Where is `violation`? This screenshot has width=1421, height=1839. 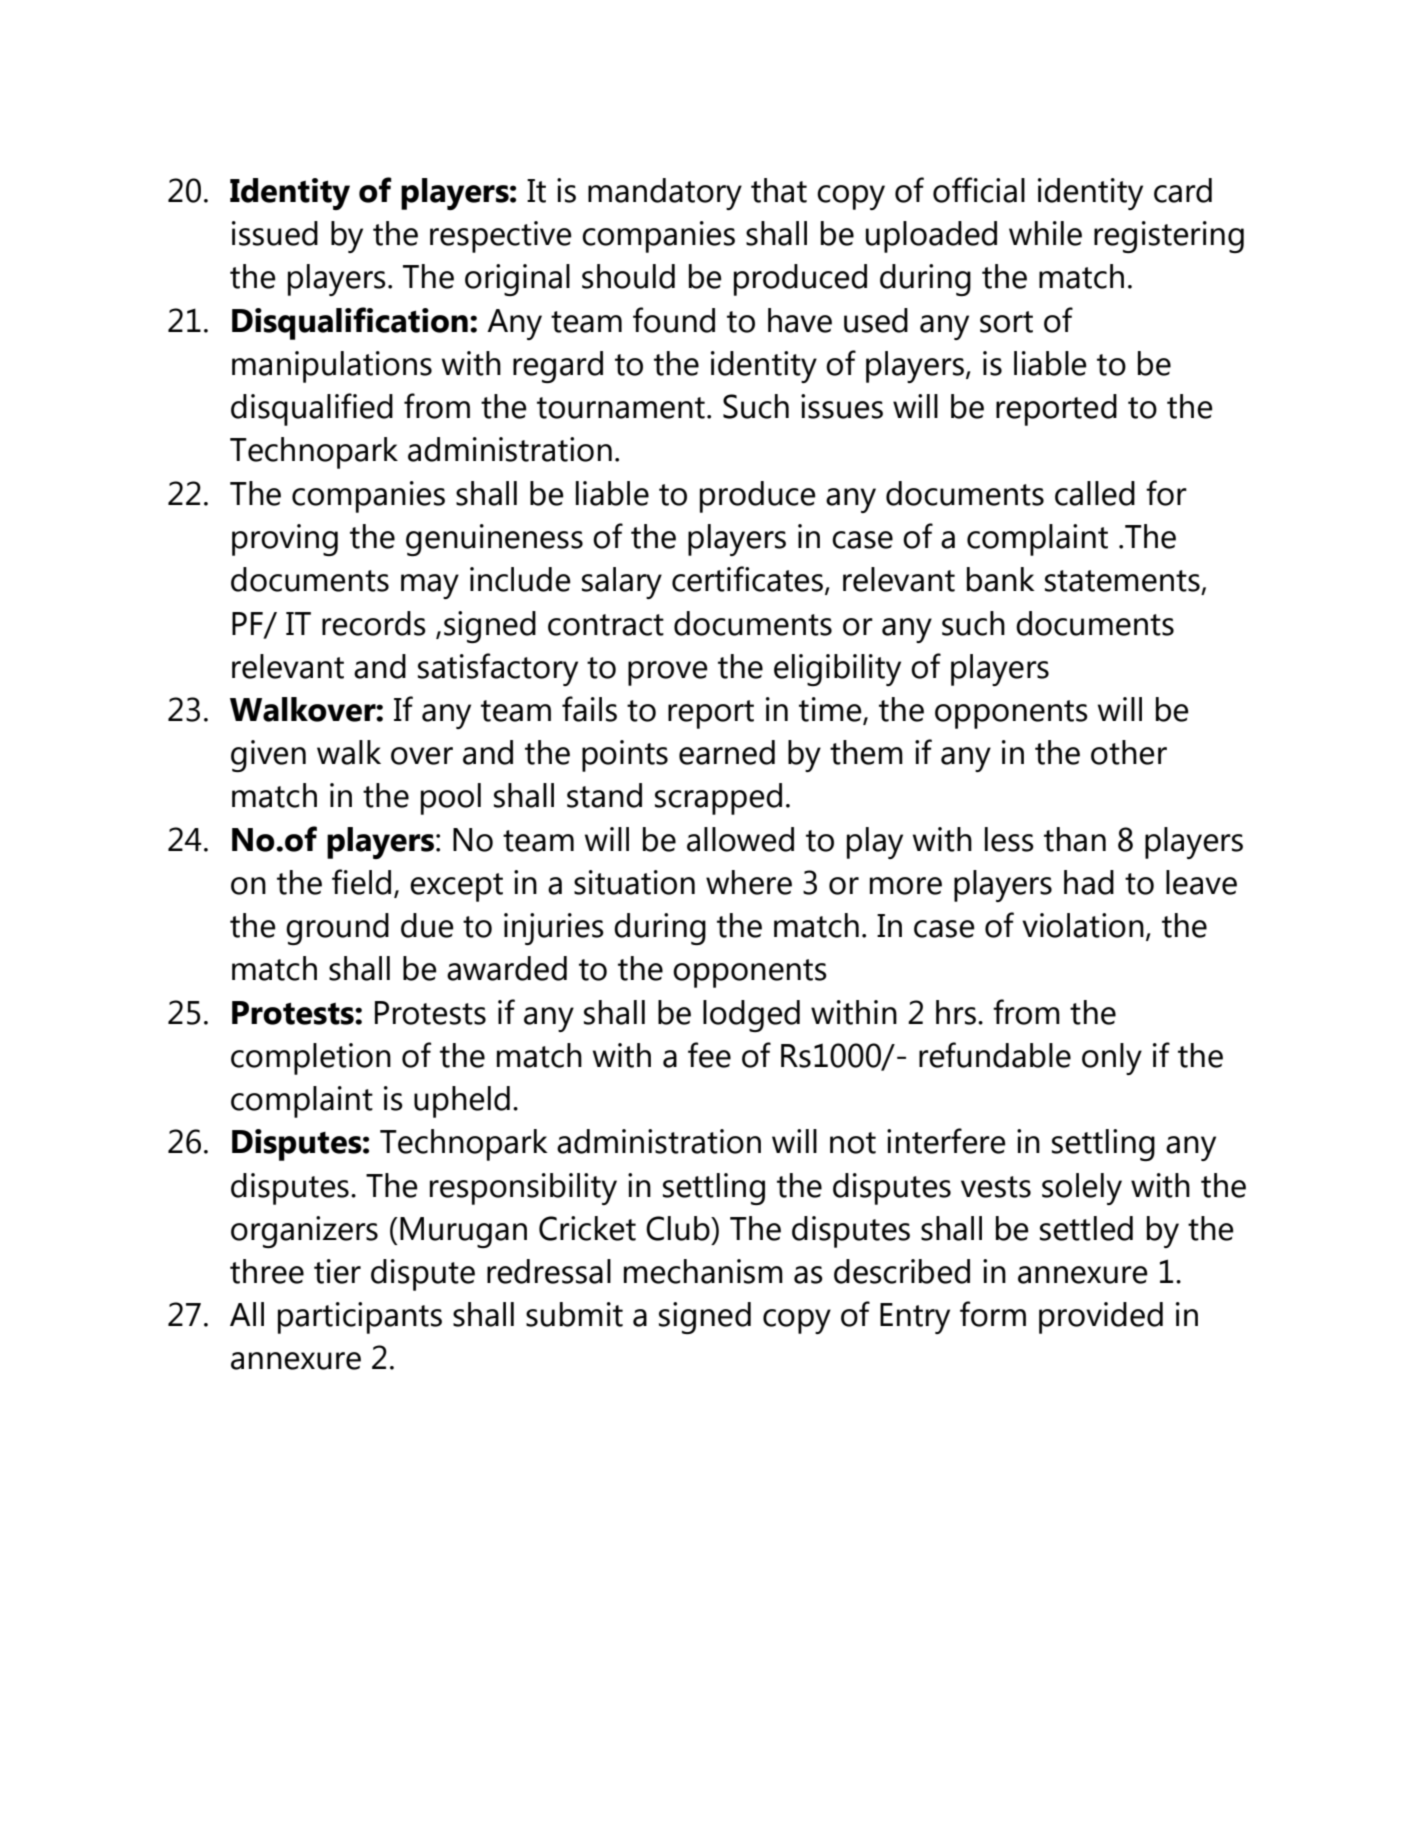 violation is located at coordinates (1083, 925).
